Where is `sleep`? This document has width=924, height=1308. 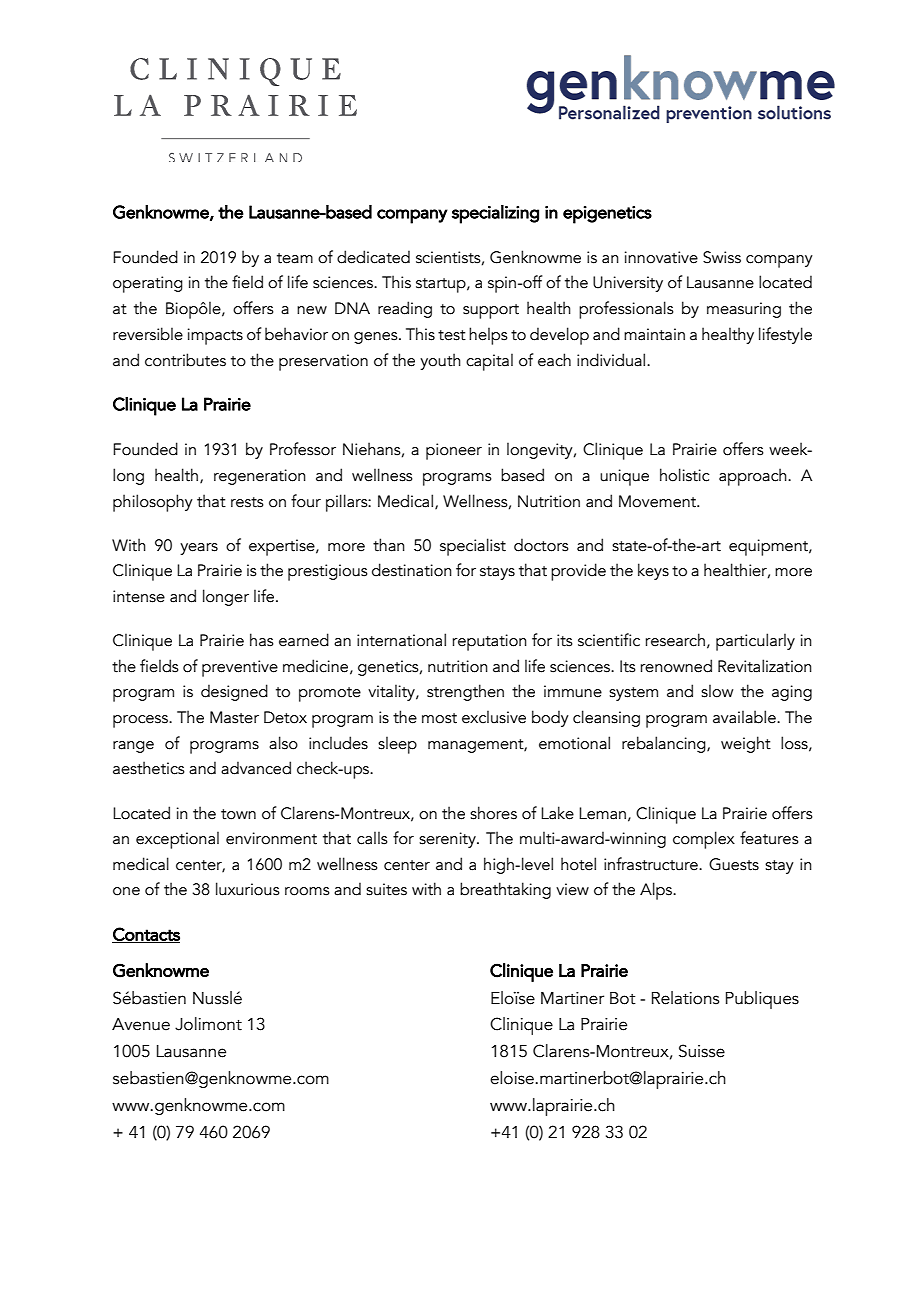 sleep is located at coordinates (397, 745).
